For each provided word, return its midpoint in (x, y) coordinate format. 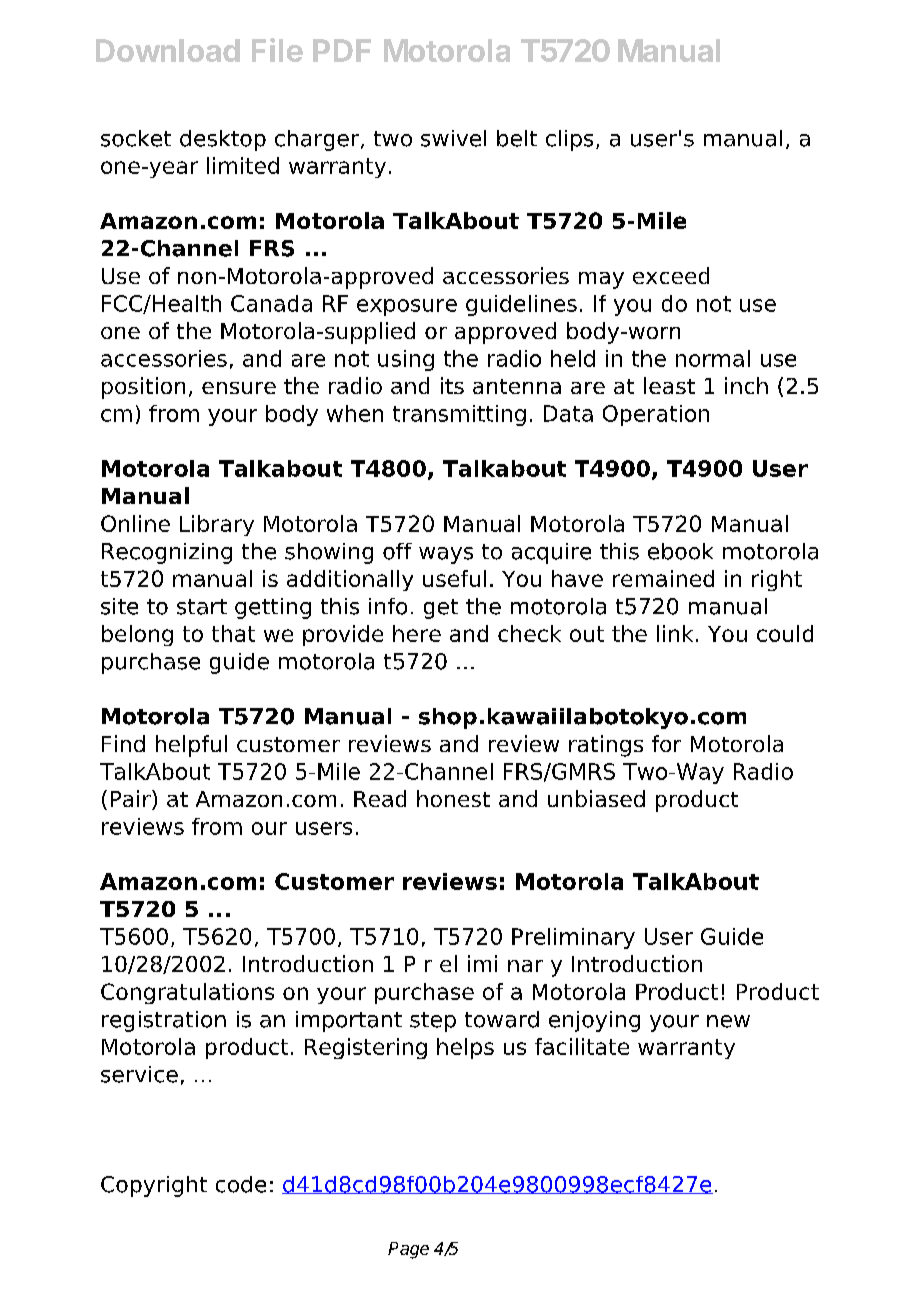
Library (217, 525)
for (666, 743)
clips (569, 140)
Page (408, 1250)
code (241, 1184)
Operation (656, 415)
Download (168, 50)
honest (453, 798)
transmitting (459, 415)
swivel (453, 138)
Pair (132, 800)
